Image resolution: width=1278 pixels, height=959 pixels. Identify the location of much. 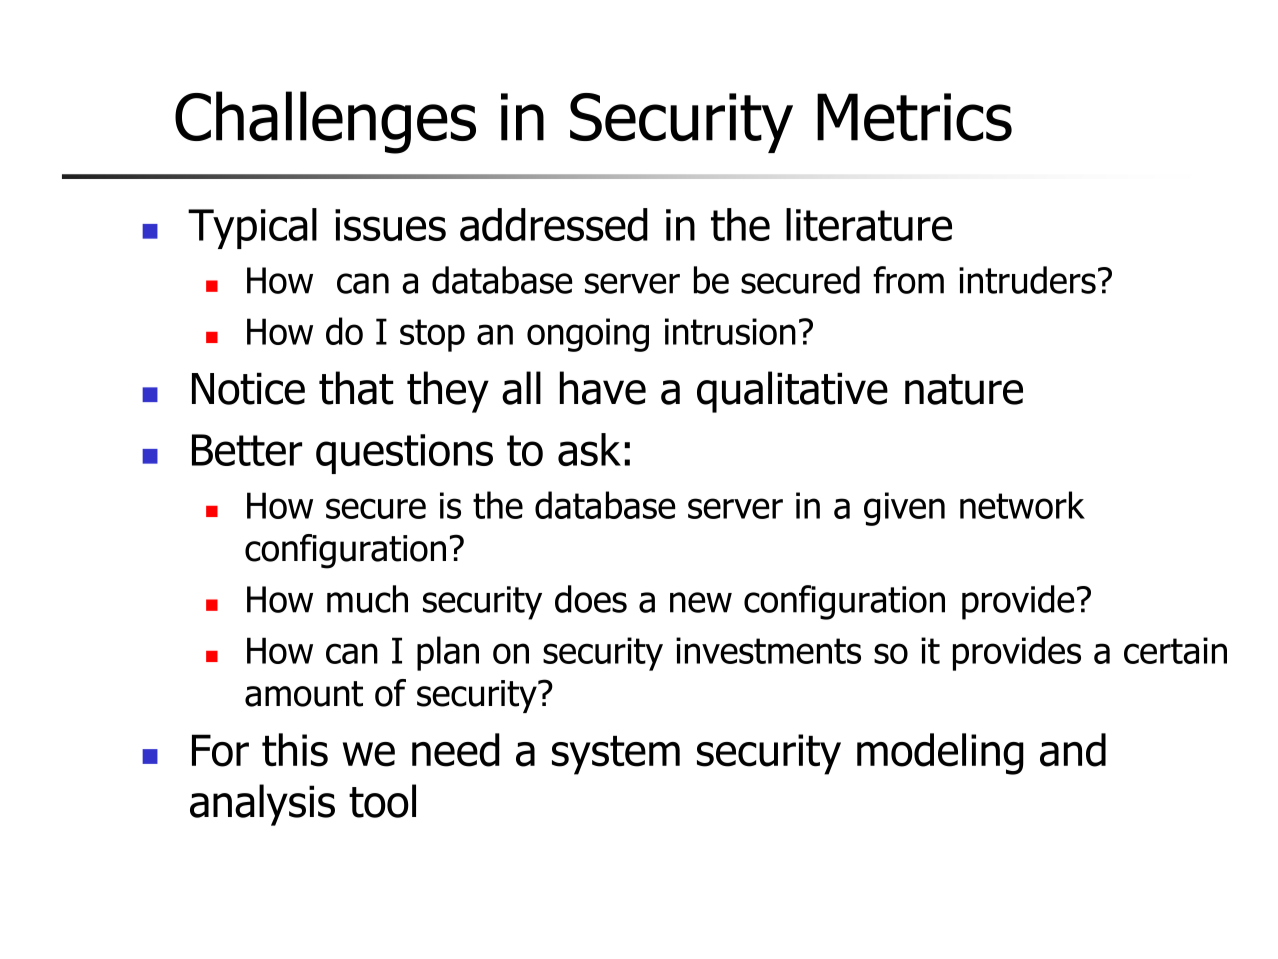
(367, 599).
